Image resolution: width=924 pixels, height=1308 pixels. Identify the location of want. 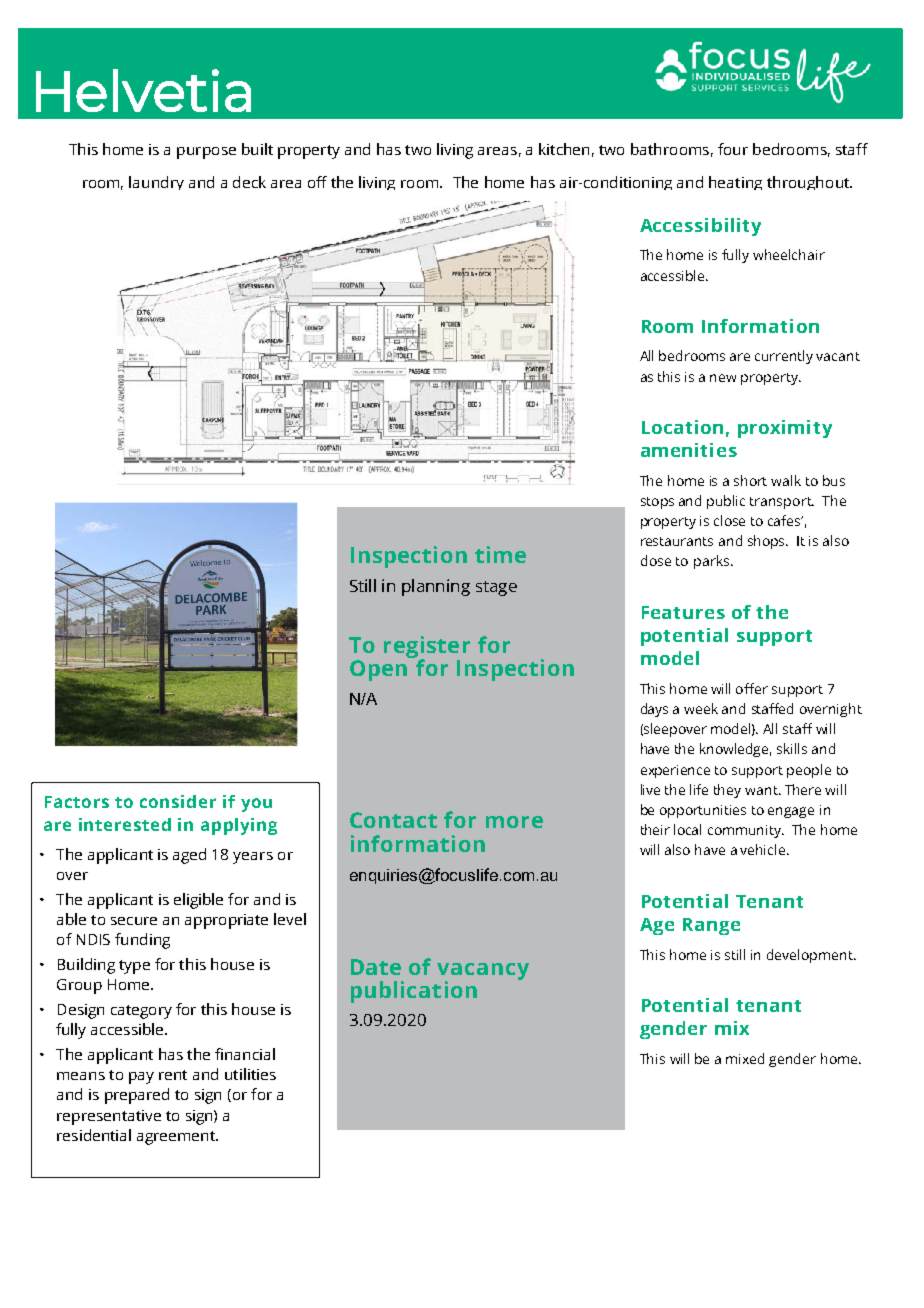
(762, 790).
